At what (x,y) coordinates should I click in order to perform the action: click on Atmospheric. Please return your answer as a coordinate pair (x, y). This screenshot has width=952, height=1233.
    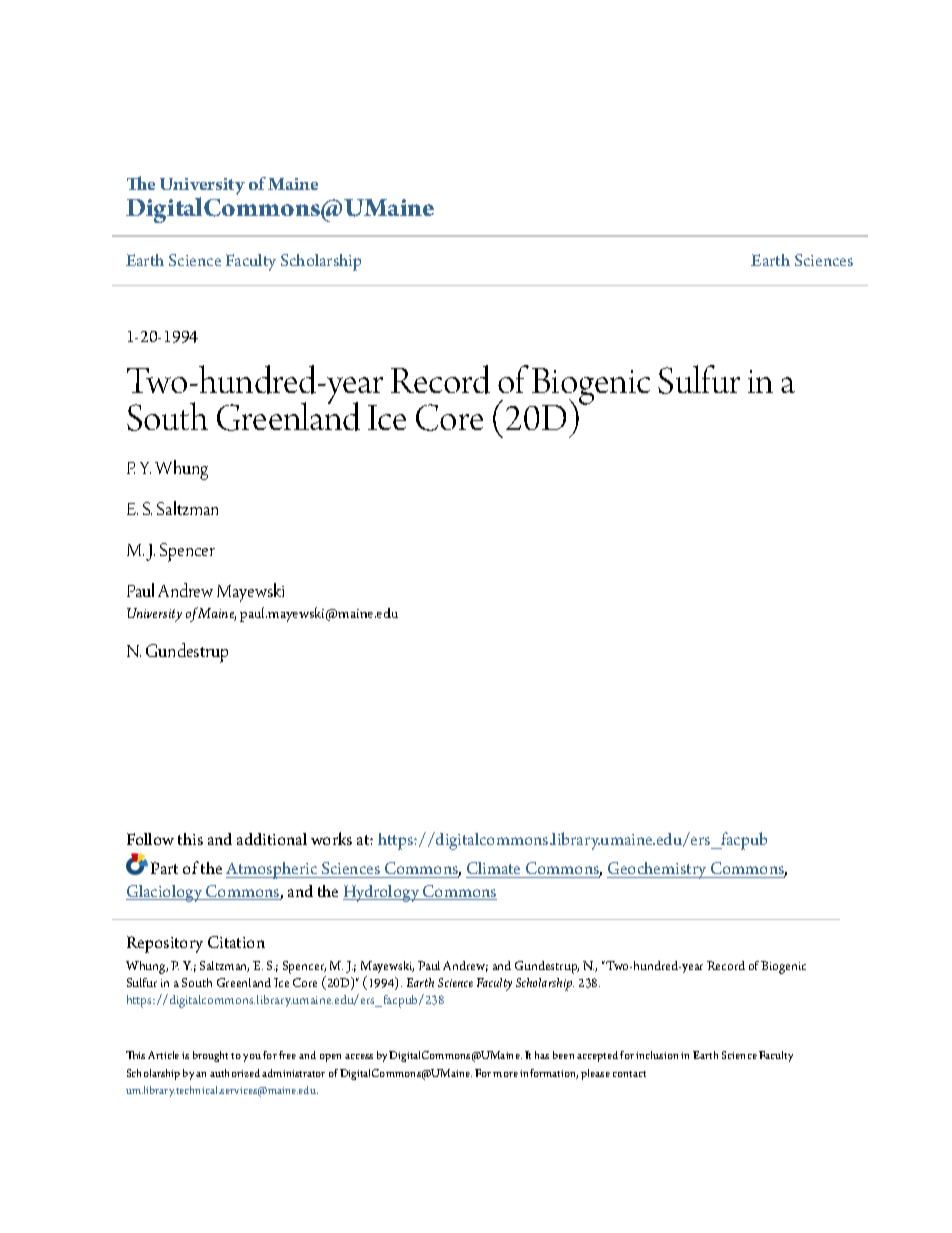
    Looking at the image, I should click on (273, 870).
